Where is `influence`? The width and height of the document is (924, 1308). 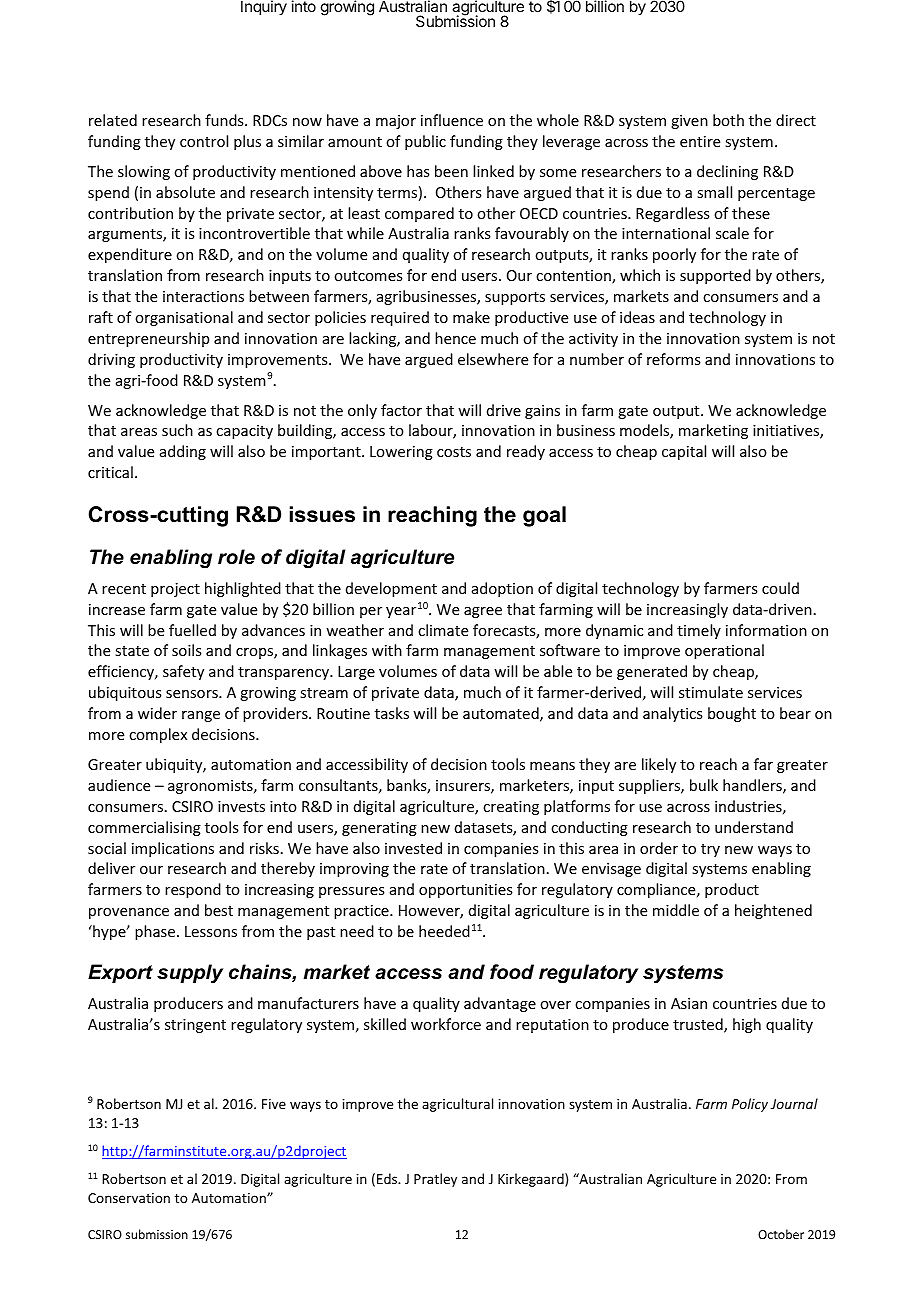
influence is located at coordinates (452, 120).
